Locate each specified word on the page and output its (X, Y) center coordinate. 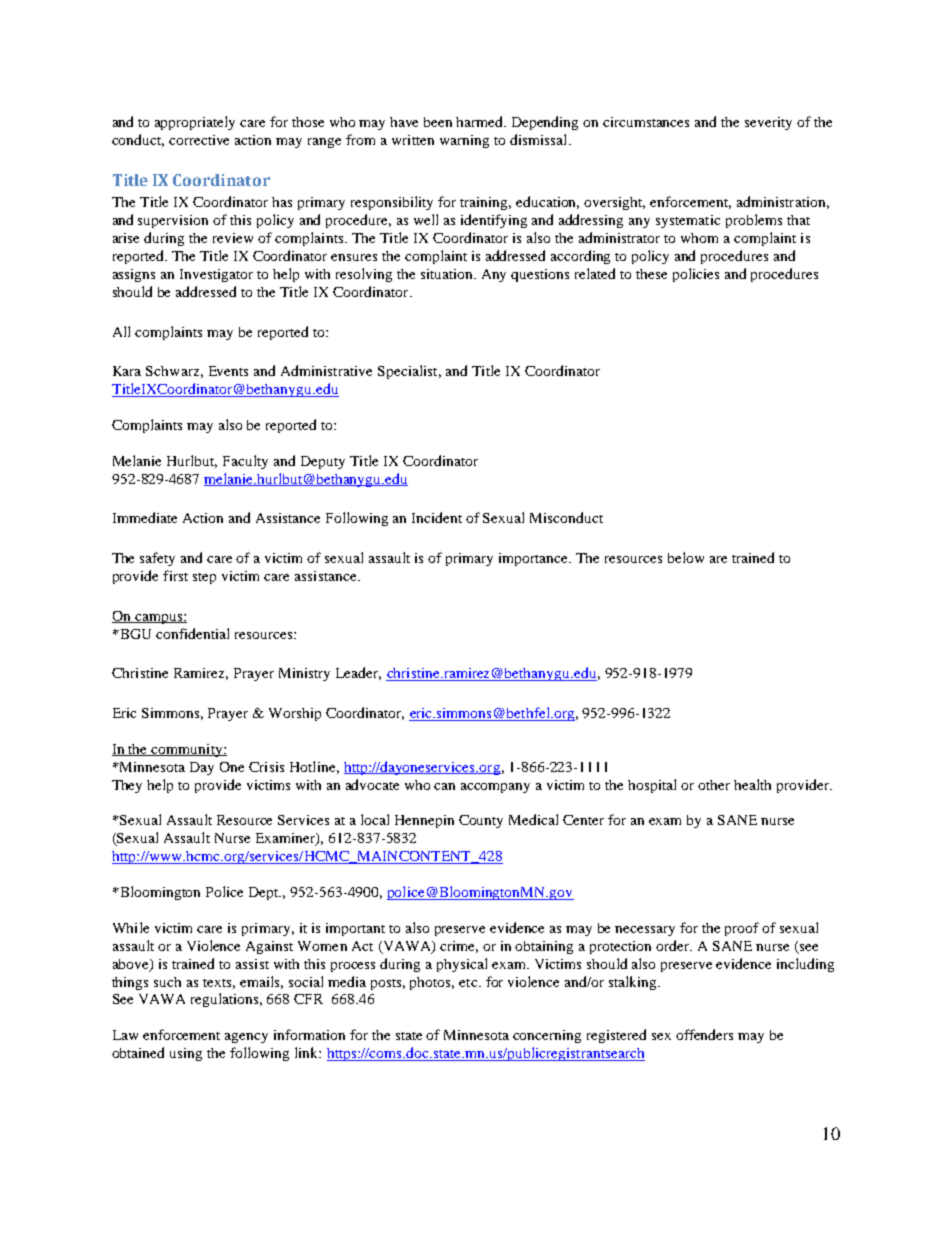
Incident (437, 517)
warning (464, 141)
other (714, 785)
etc (469, 983)
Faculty (245, 462)
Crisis (266, 767)
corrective (199, 140)
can (444, 786)
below (686, 557)
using (186, 1054)
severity (768, 123)
